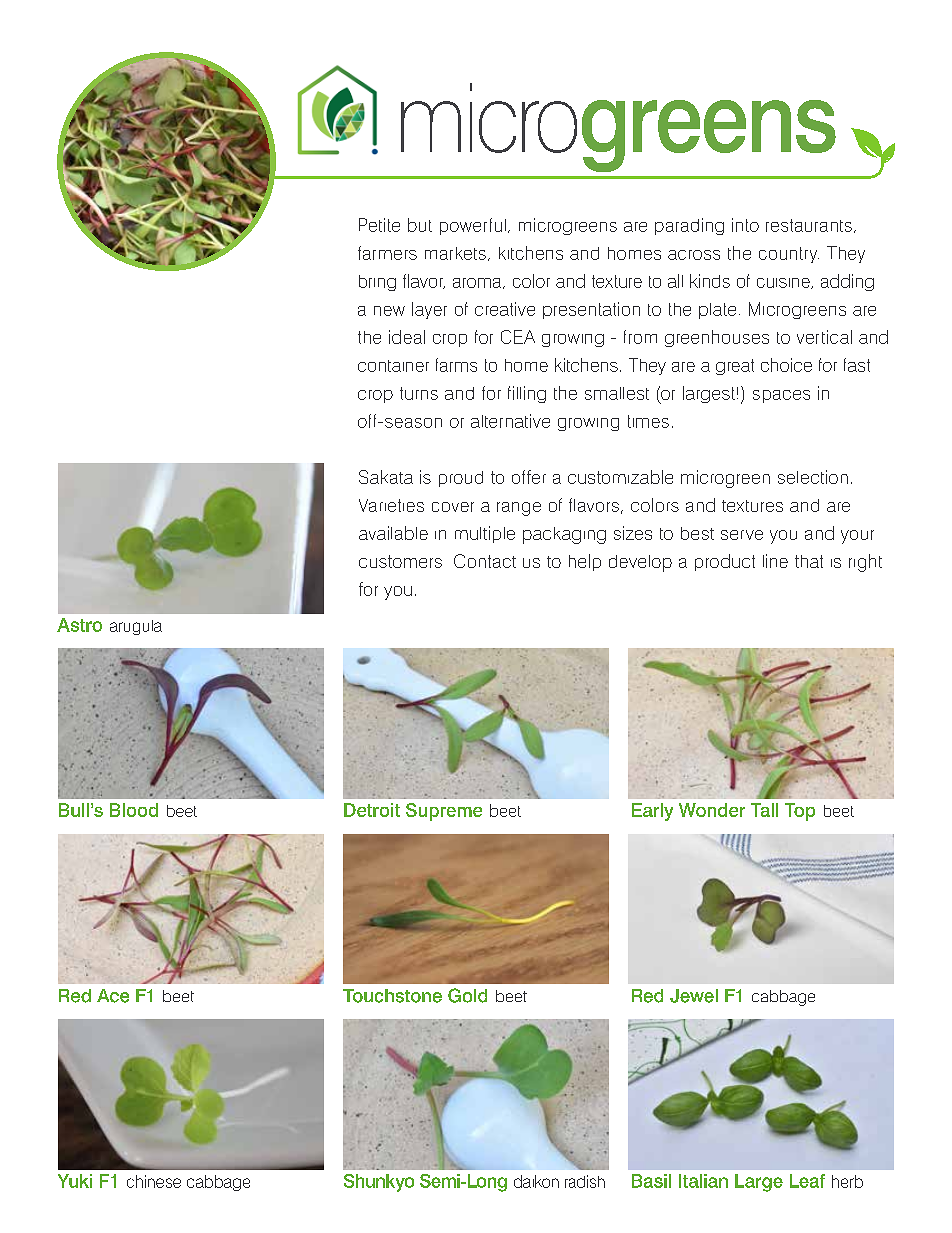  I want to click on Supreme, so click(444, 812).
